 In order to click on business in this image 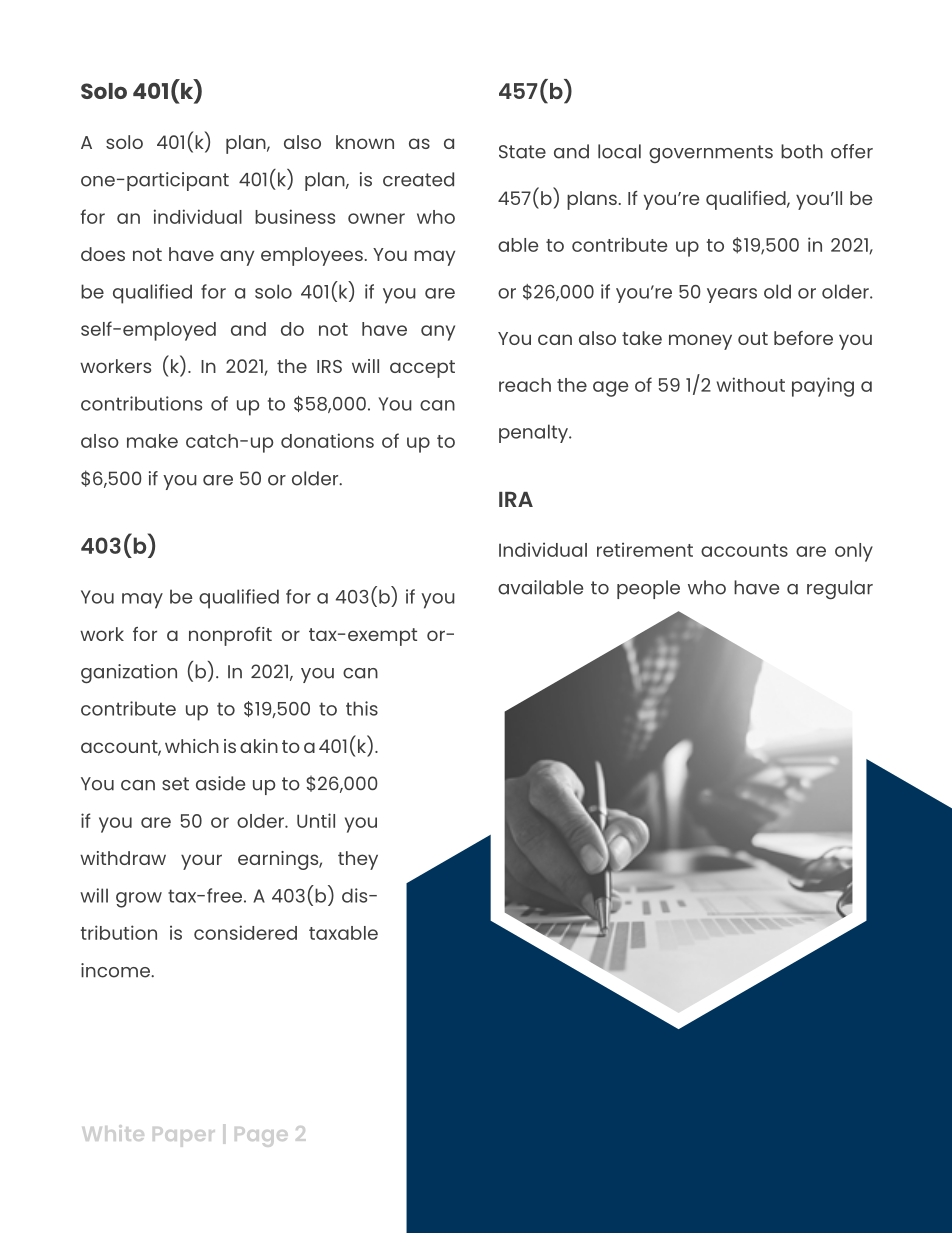, I will do `click(295, 216)`.
